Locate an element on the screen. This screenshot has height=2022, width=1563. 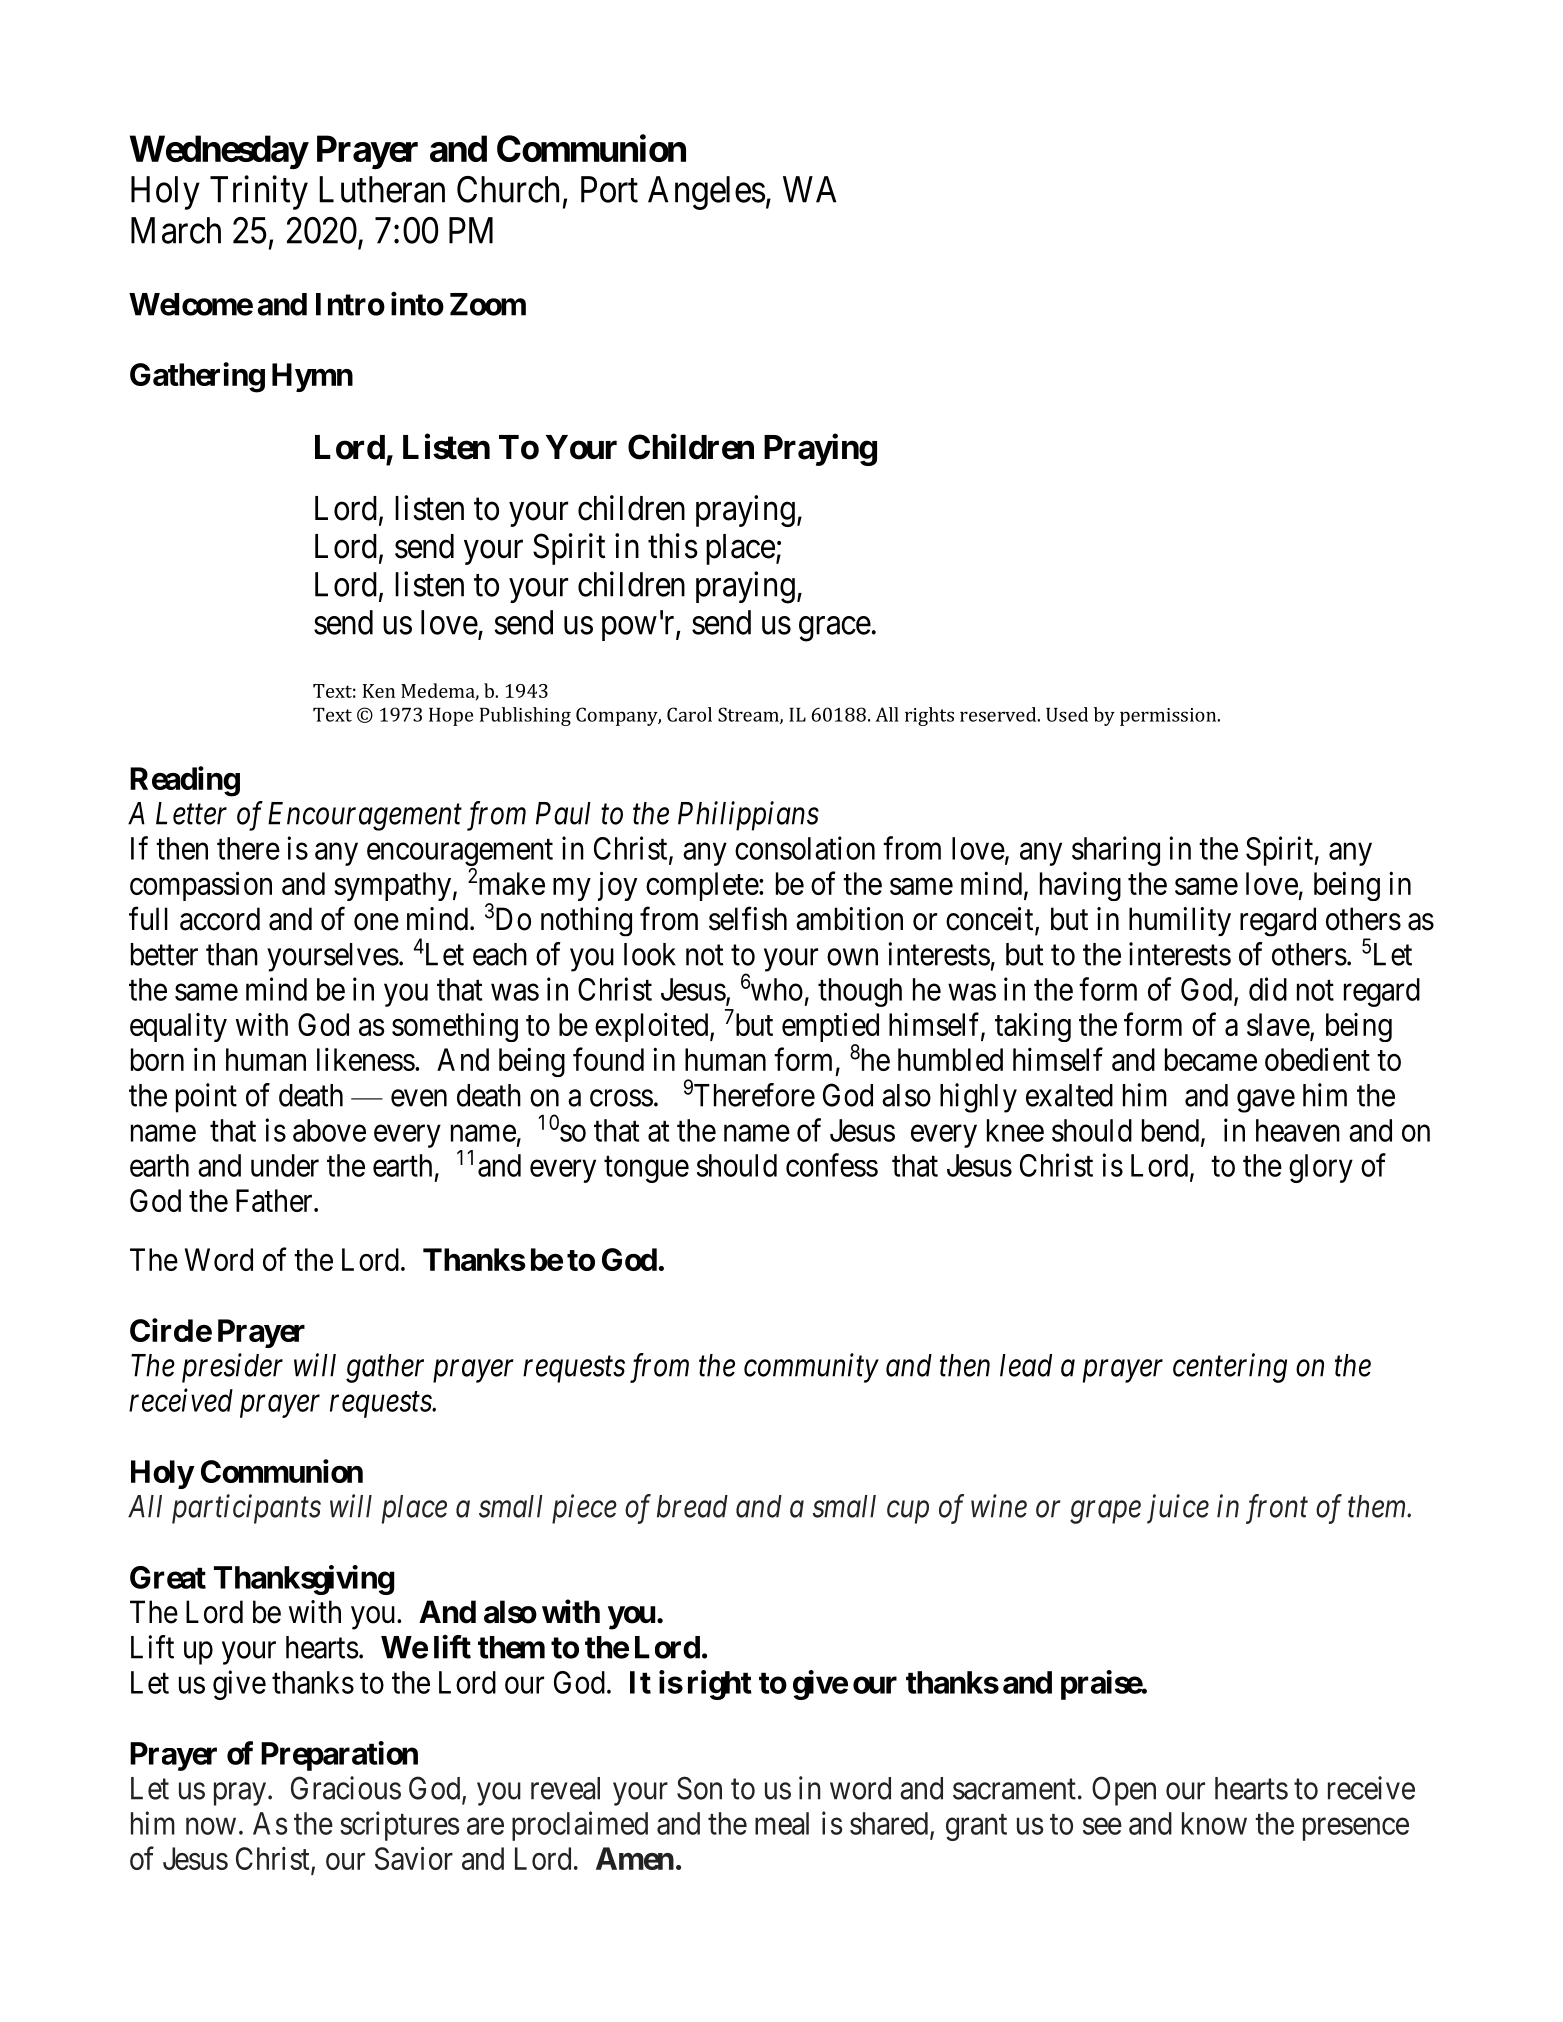
participants is located at coordinates (246, 1509).
